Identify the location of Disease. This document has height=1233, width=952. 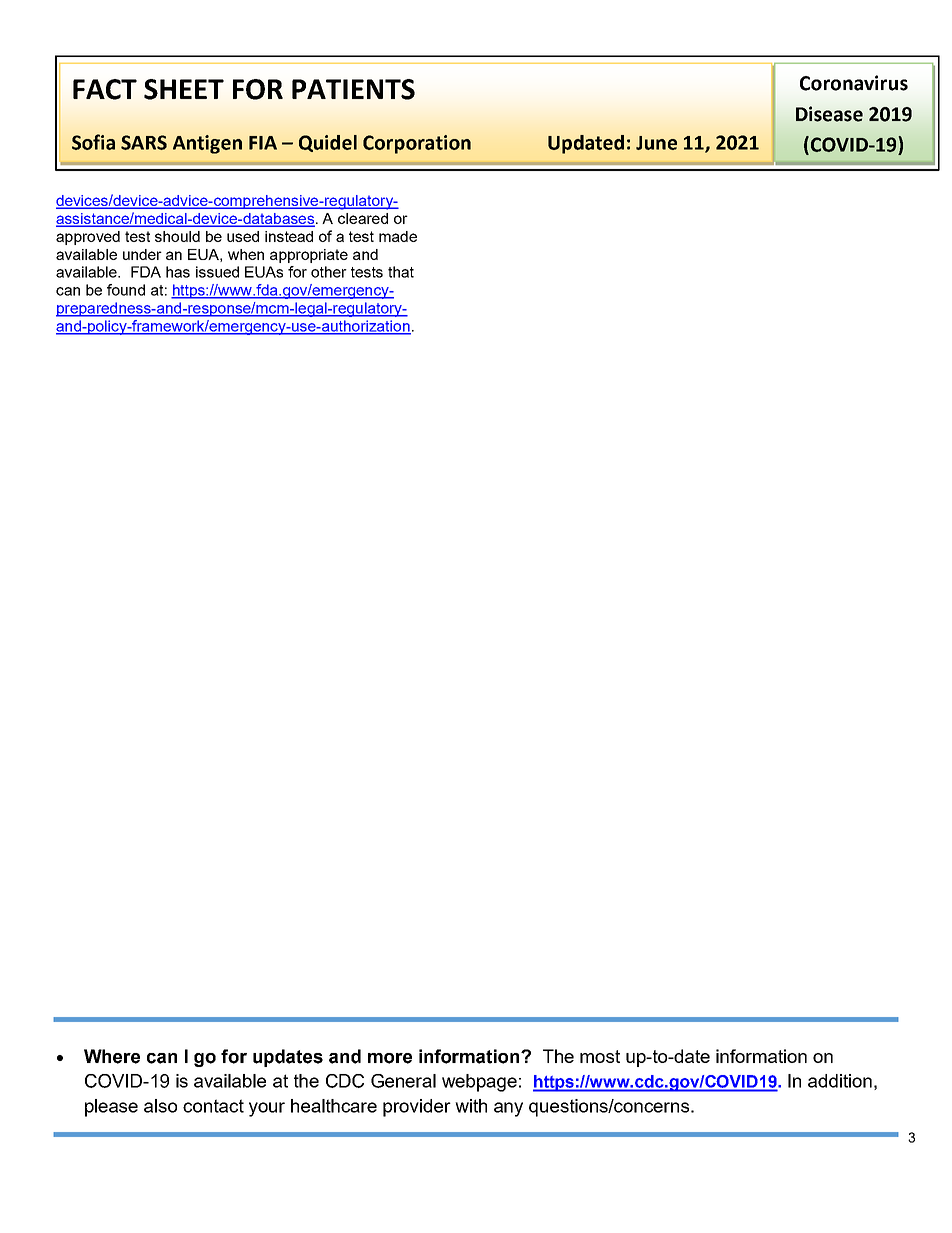
(829, 114).
